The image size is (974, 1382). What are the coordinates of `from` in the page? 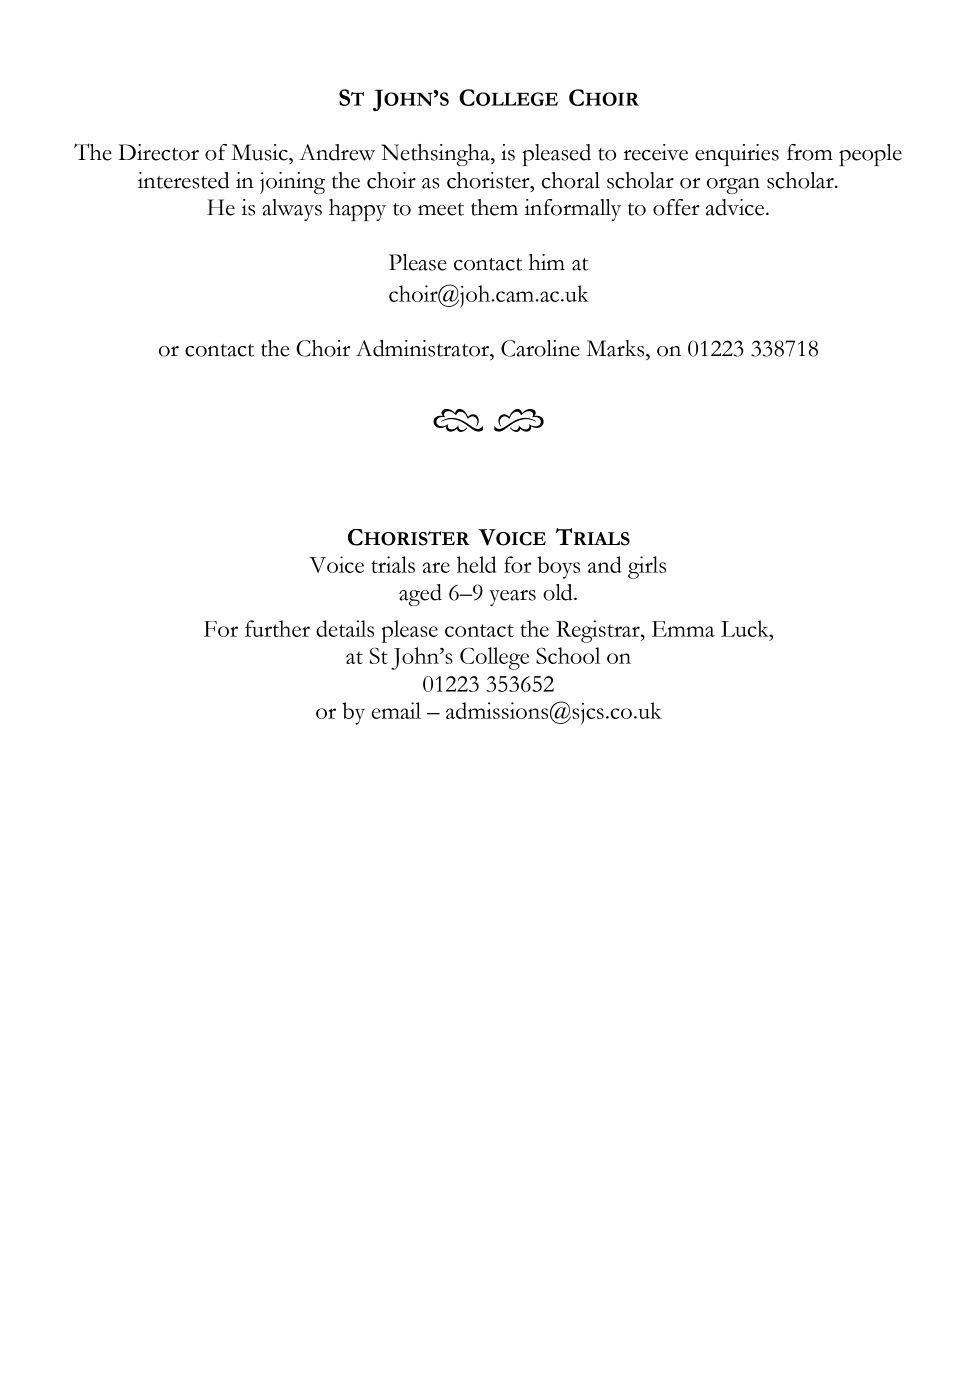 It's located at (810, 152).
